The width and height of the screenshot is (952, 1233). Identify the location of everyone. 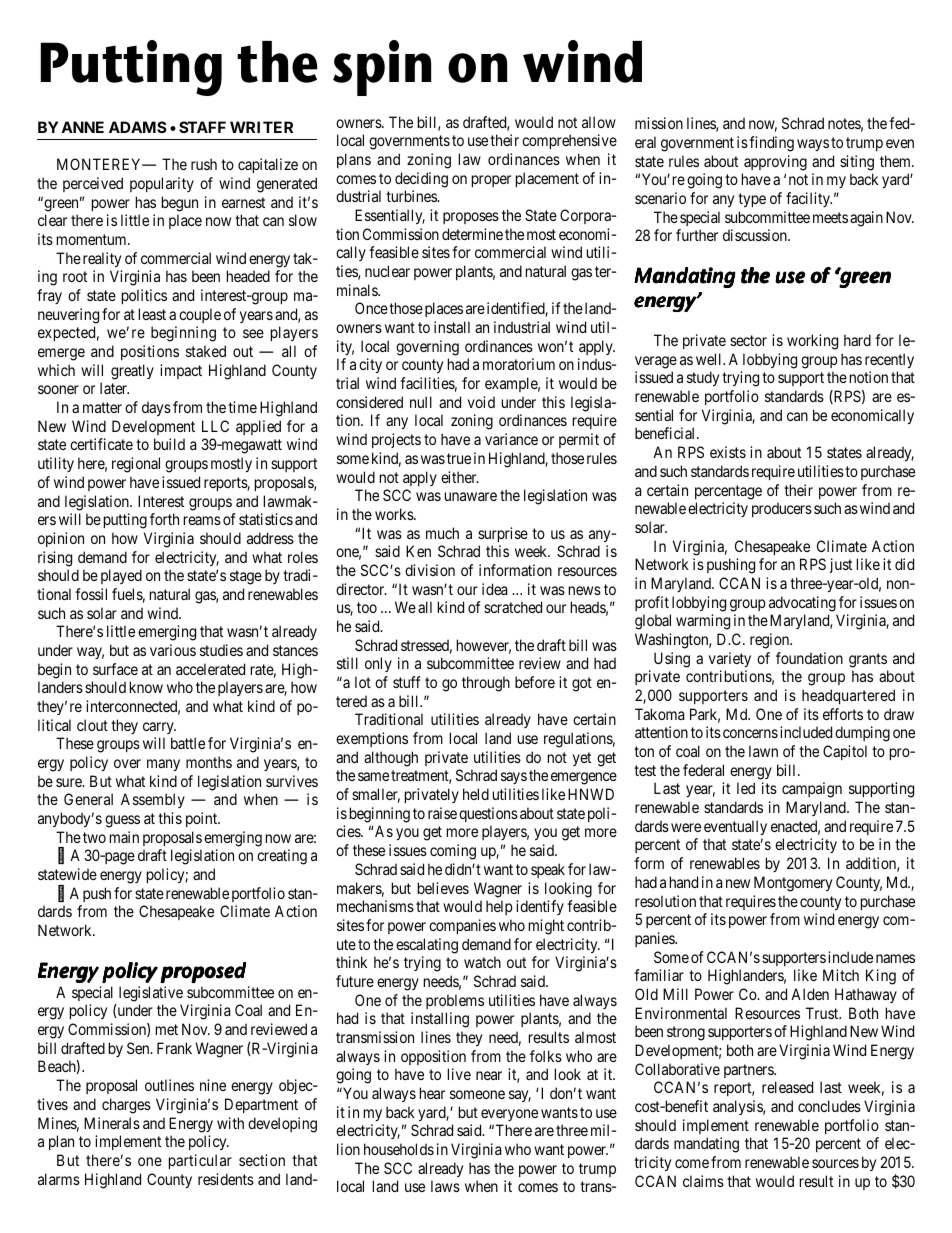
(509, 1115).
